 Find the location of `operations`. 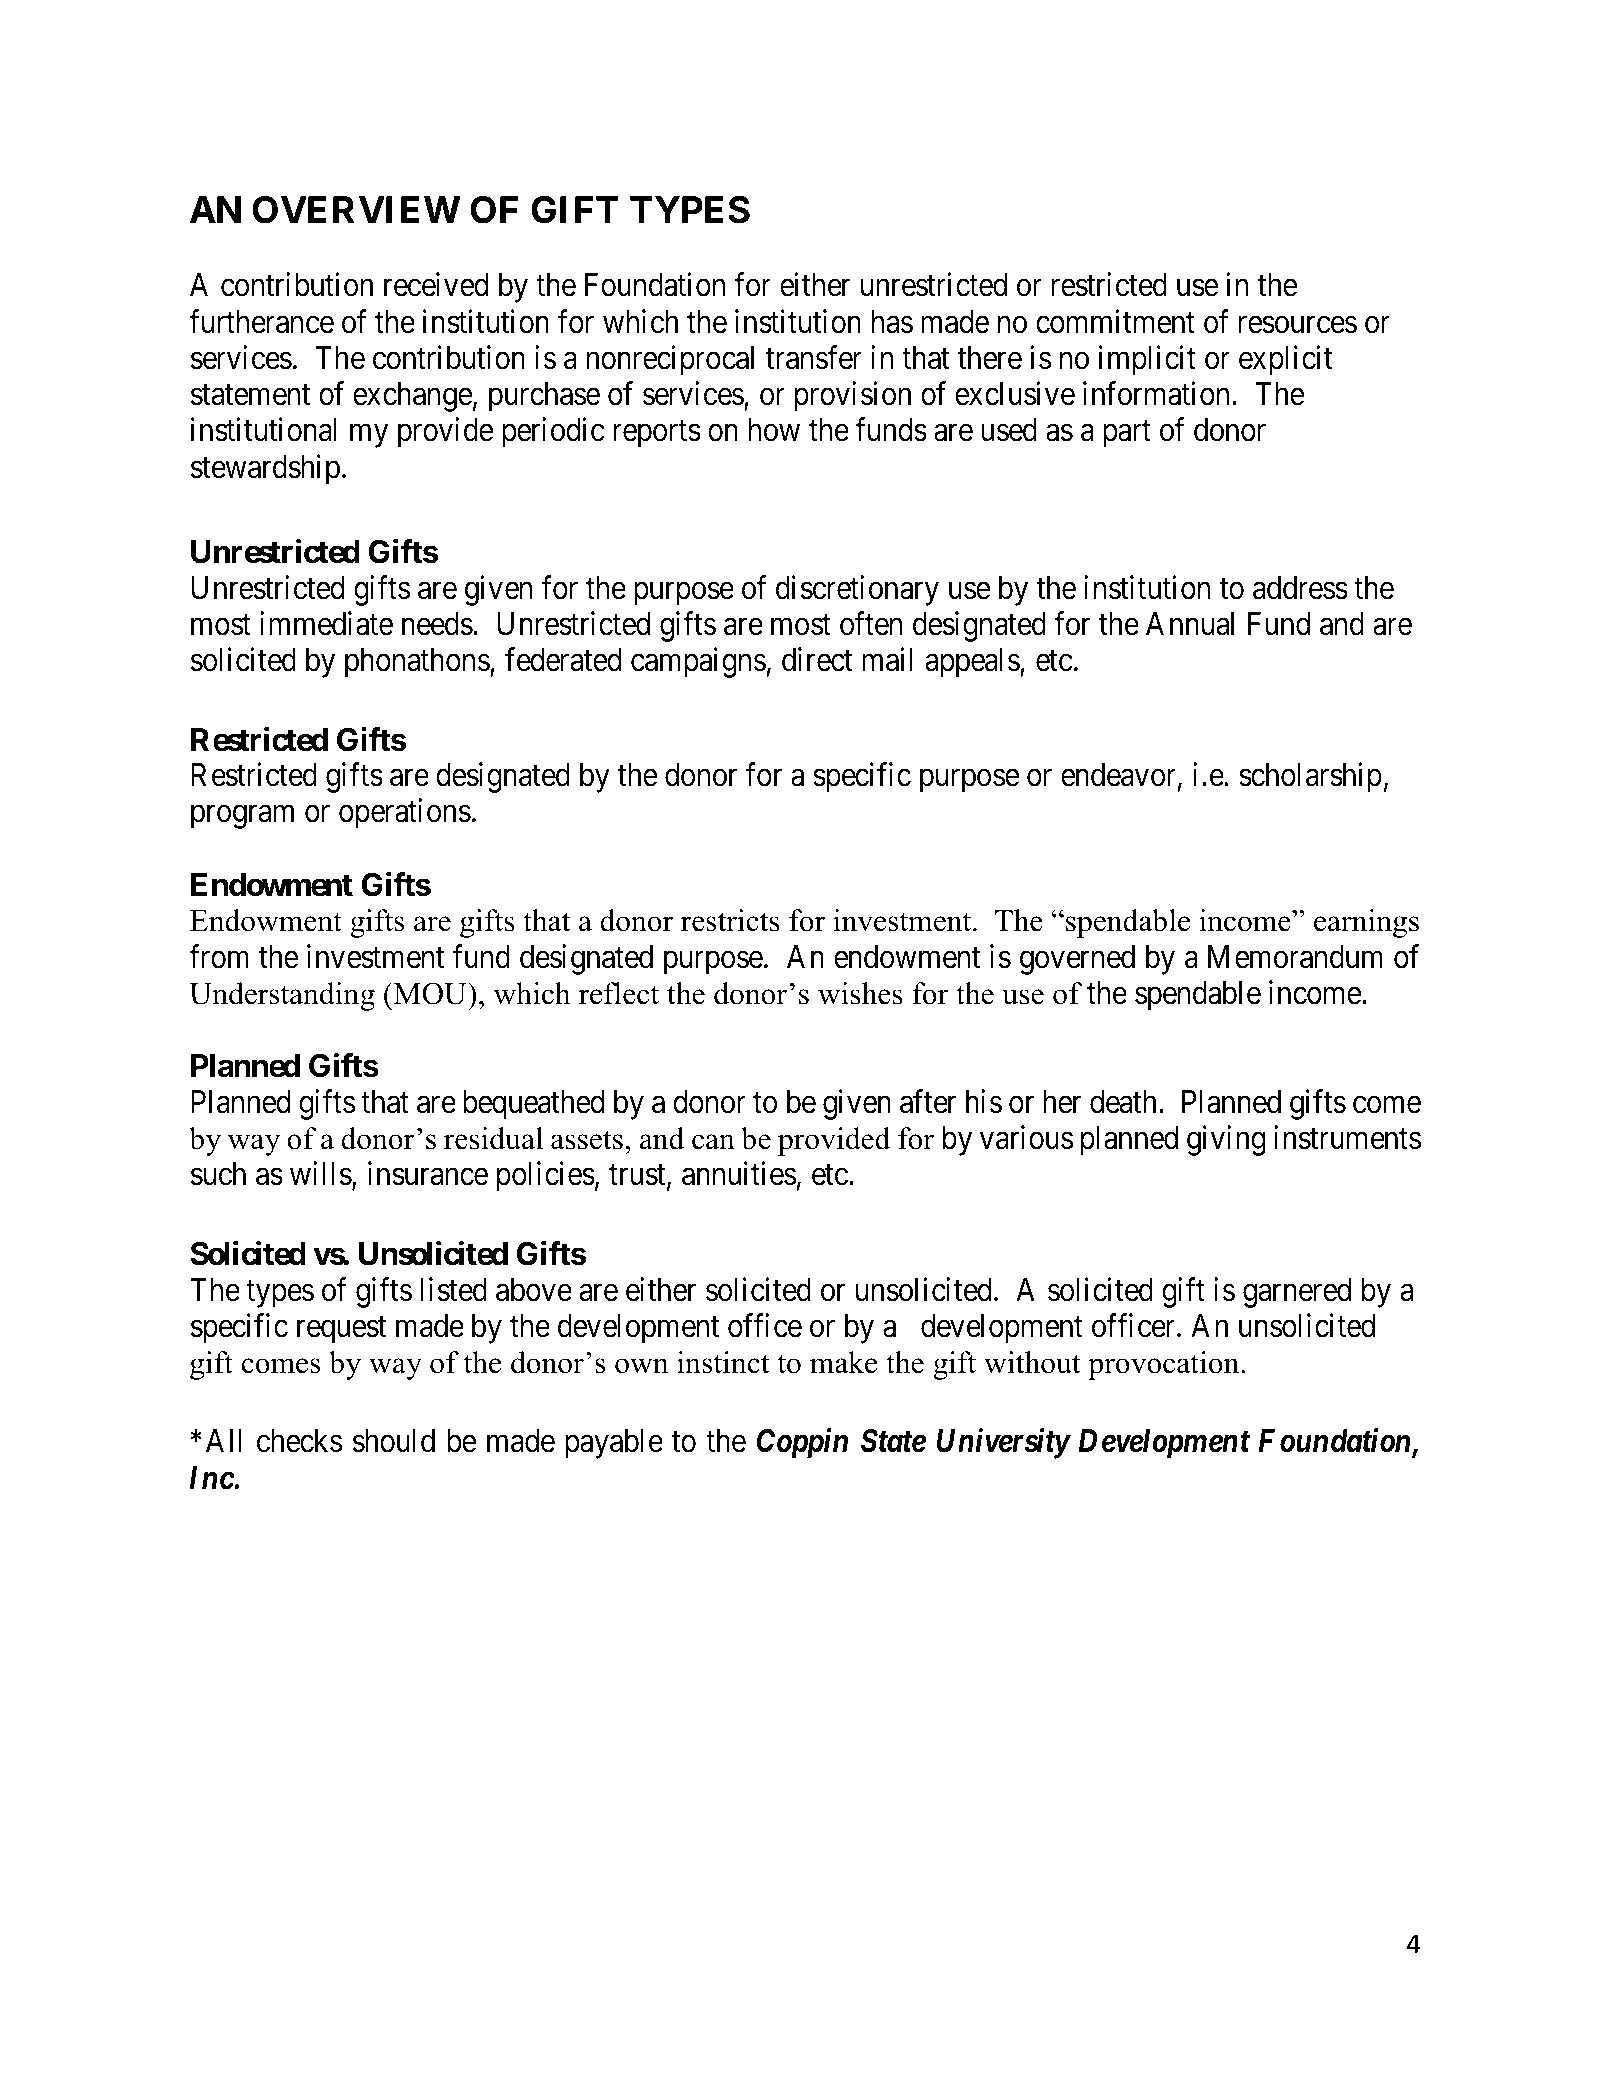

operations is located at coordinates (405, 814).
